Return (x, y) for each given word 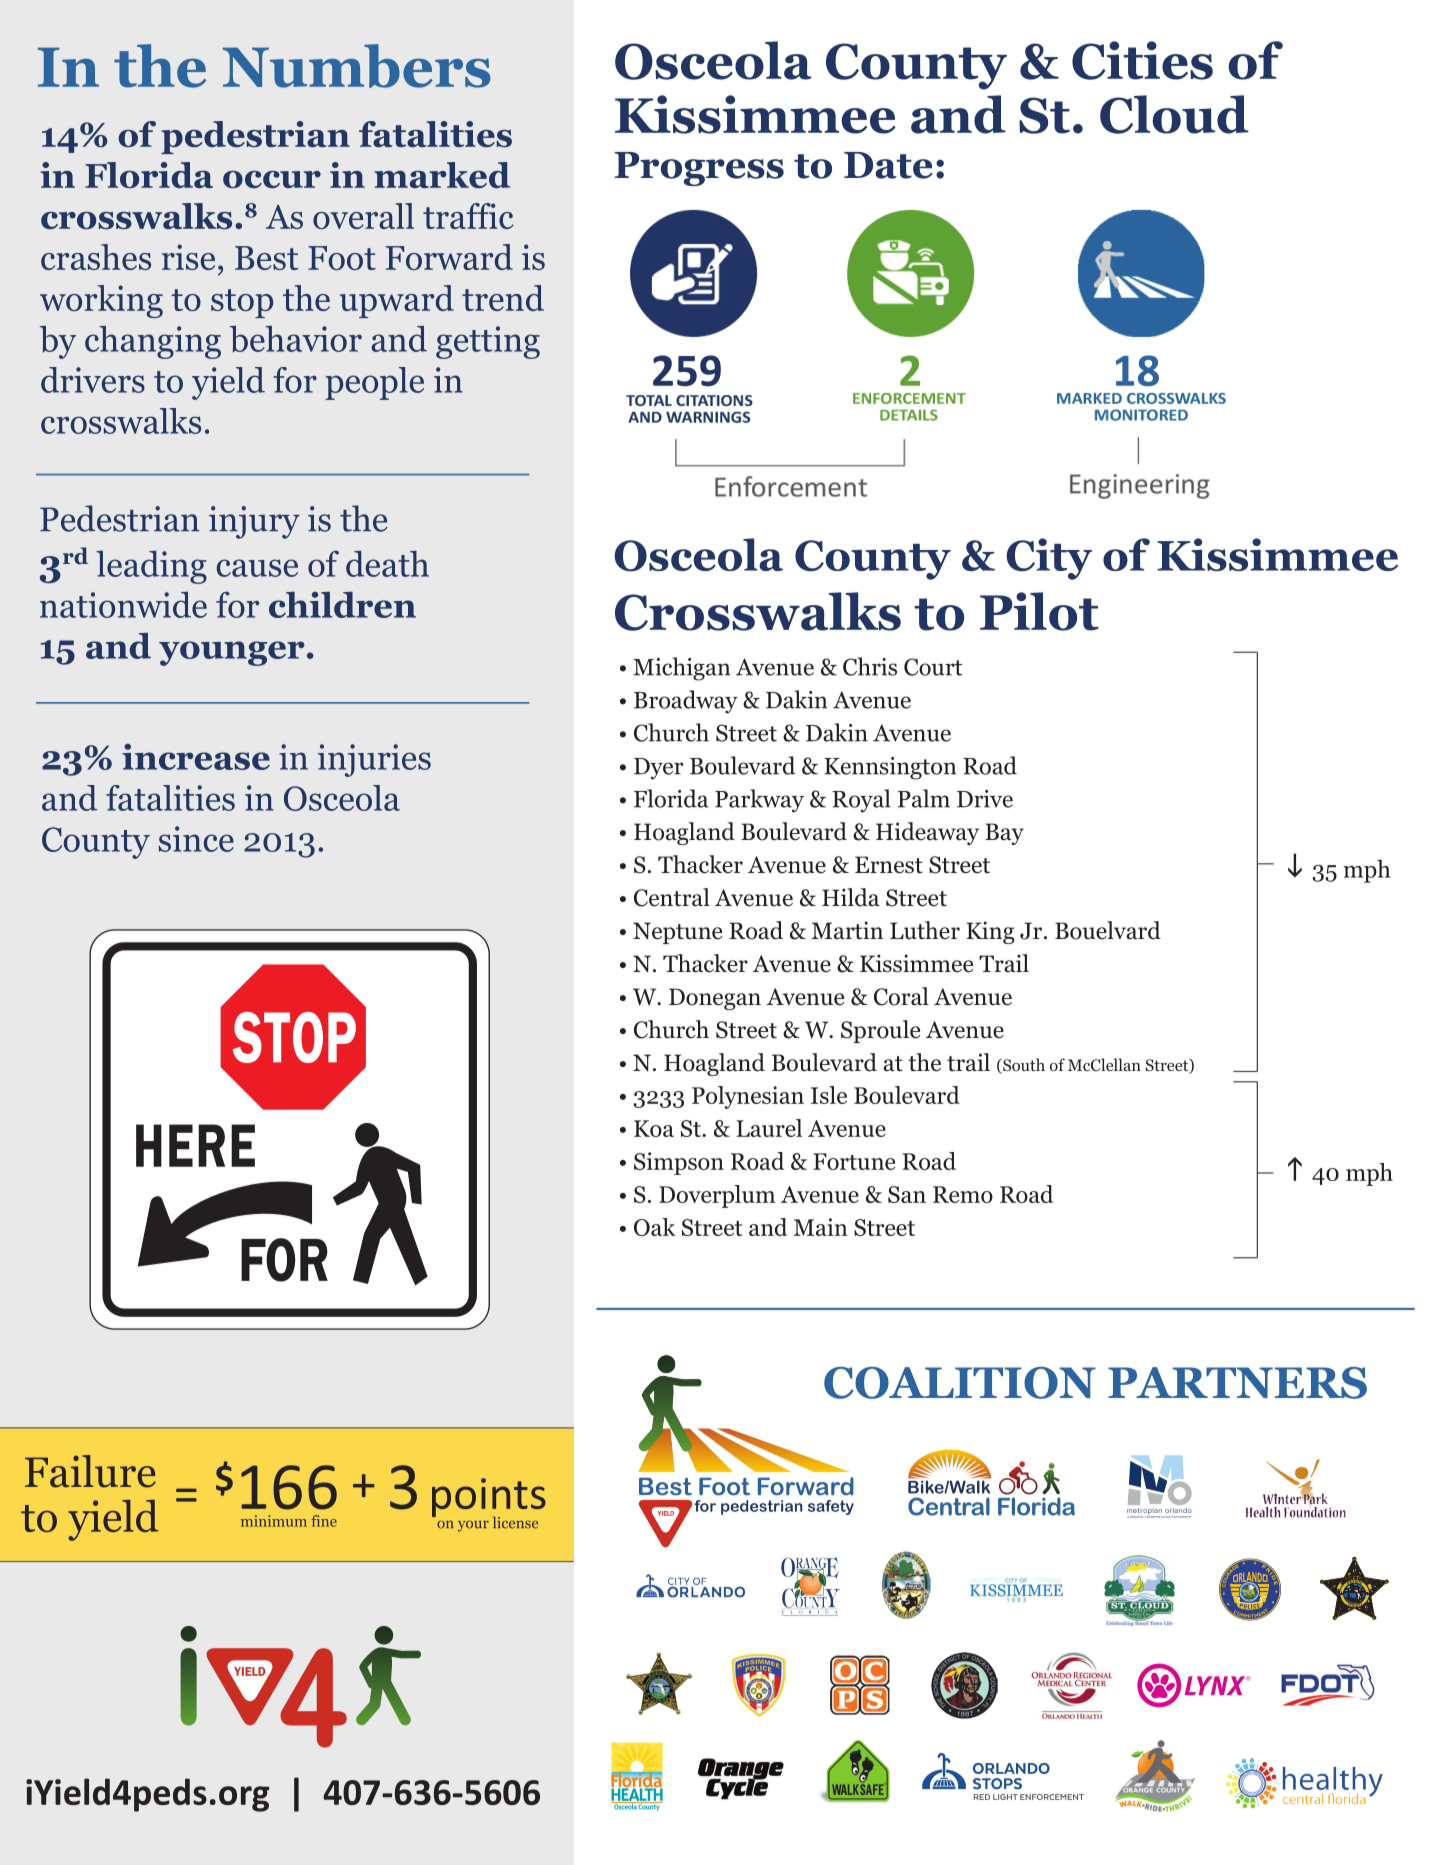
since (196, 839)
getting (488, 342)
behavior (296, 339)
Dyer (659, 769)
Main (821, 1227)
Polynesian (748, 1097)
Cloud (1174, 114)
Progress (699, 169)
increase (196, 757)
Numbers (357, 66)
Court (933, 667)
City (1049, 559)
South (1023, 1066)
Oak (655, 1227)
